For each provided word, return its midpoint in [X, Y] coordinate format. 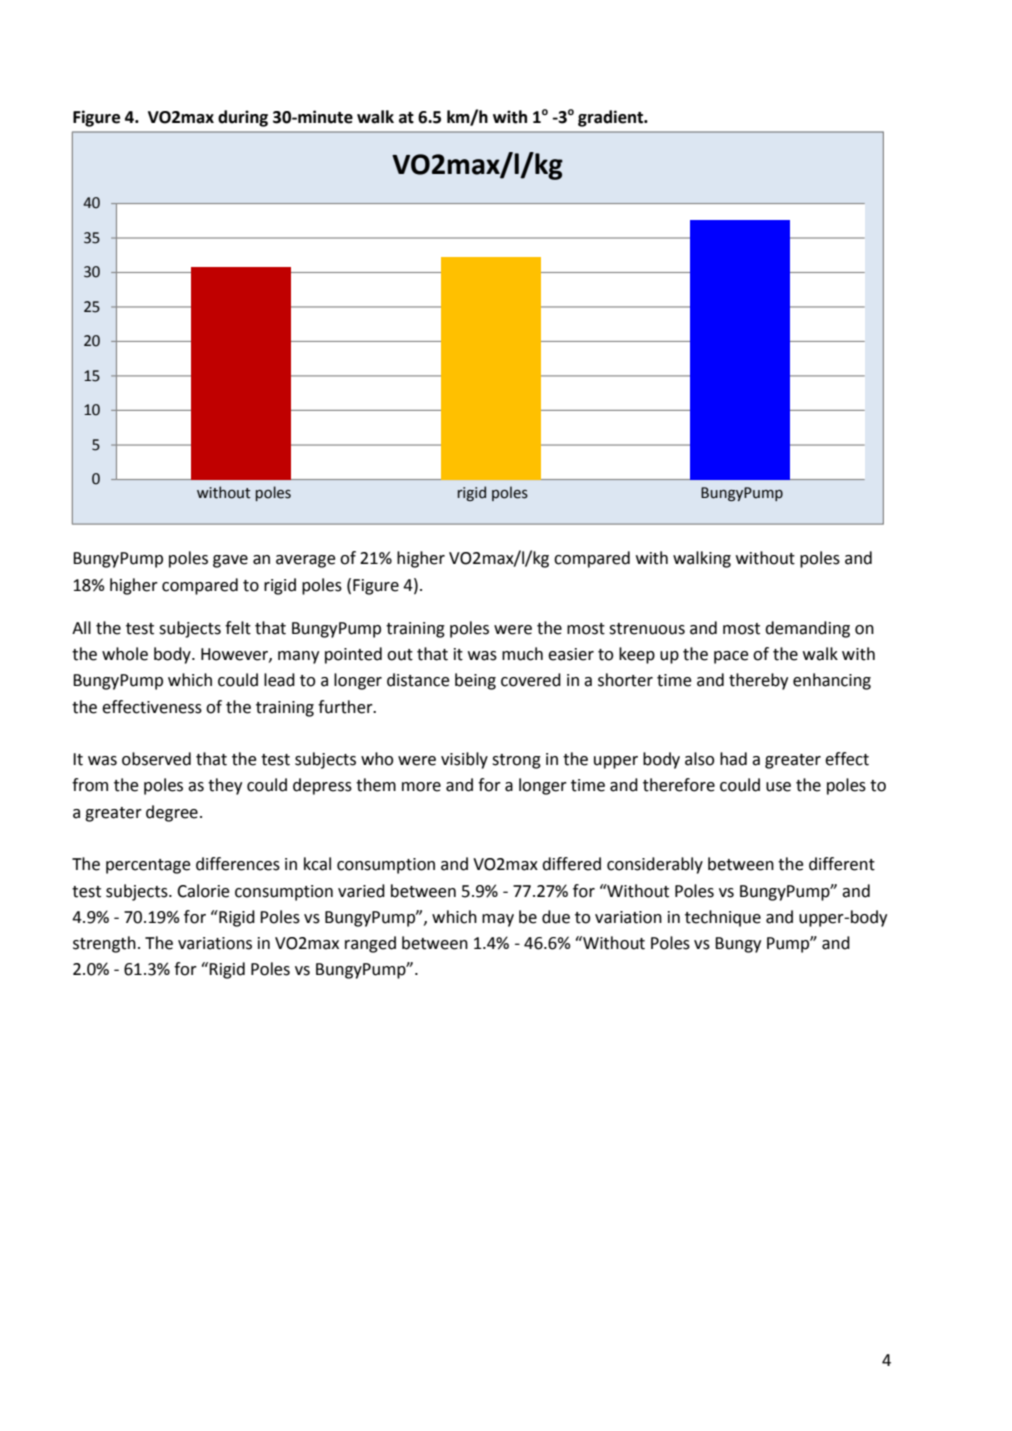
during [243, 118]
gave [230, 561]
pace [731, 657]
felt [238, 628]
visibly [464, 760]
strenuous [647, 629]
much [522, 654]
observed [156, 759]
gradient [612, 118]
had [733, 759]
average [306, 561]
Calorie [203, 891]
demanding [807, 629]
